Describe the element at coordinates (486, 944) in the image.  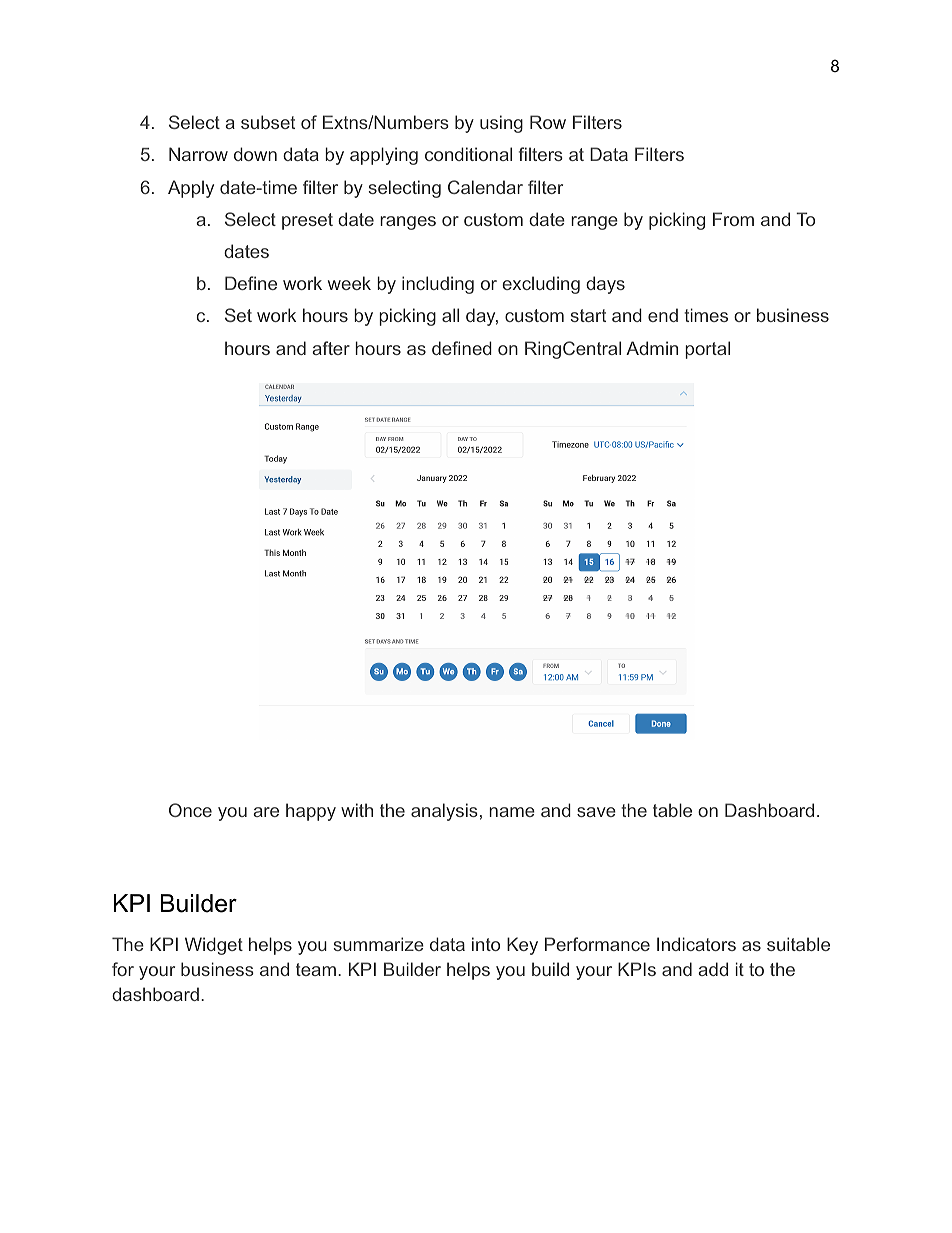
I see `into` at that location.
